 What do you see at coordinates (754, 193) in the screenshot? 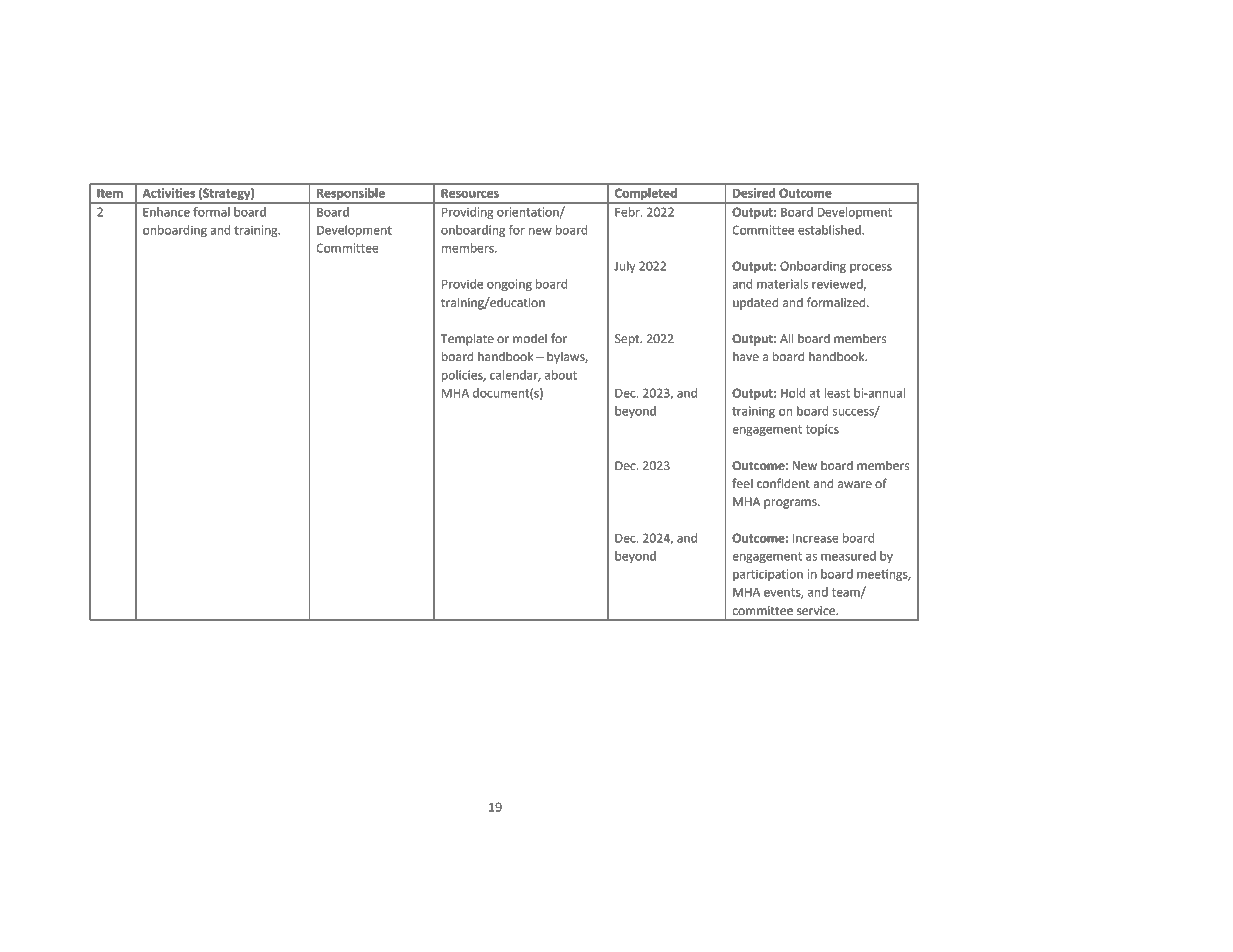
I see `Desired` at bounding box center [754, 193].
